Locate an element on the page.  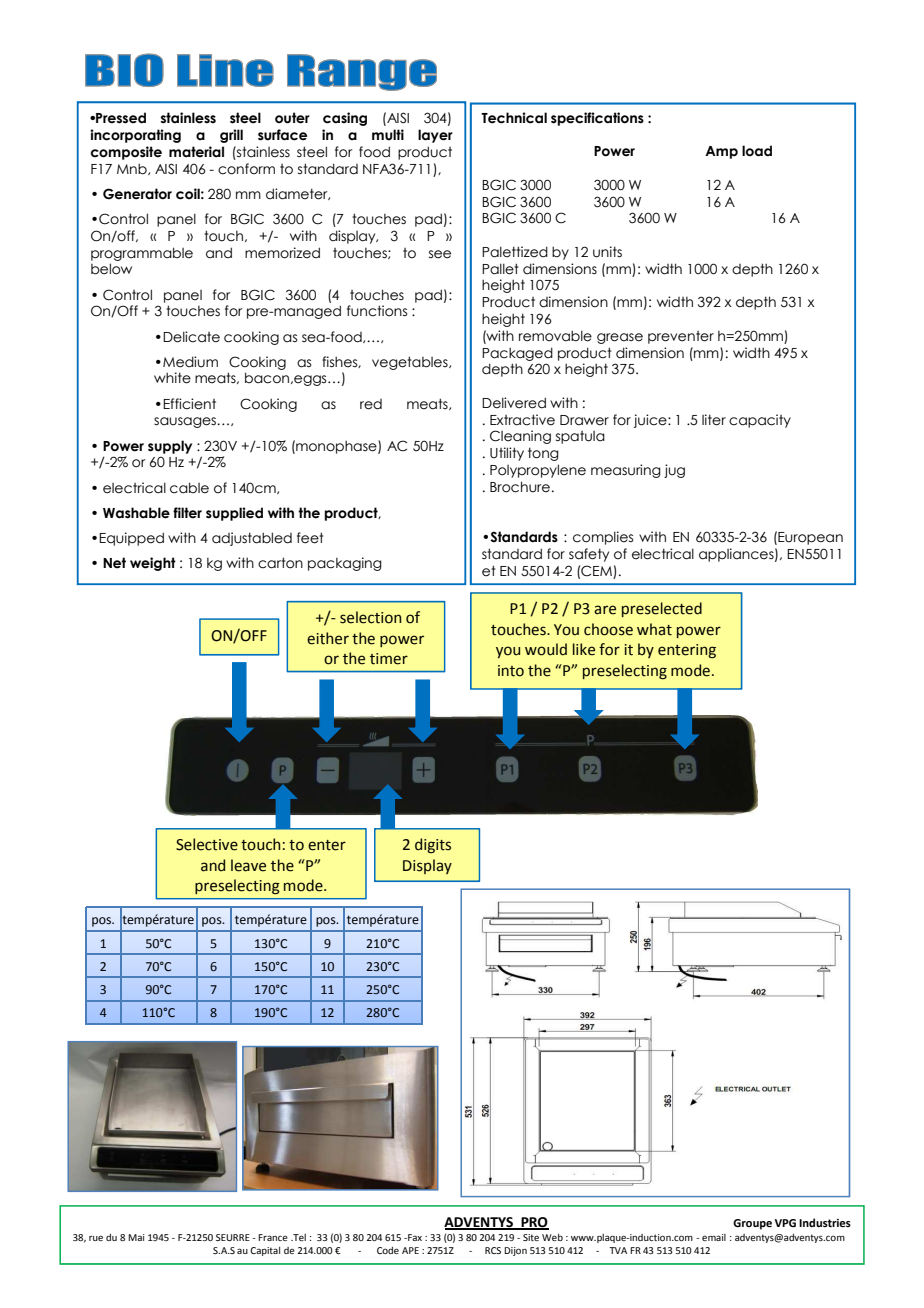
Selective is located at coordinates (207, 844).
